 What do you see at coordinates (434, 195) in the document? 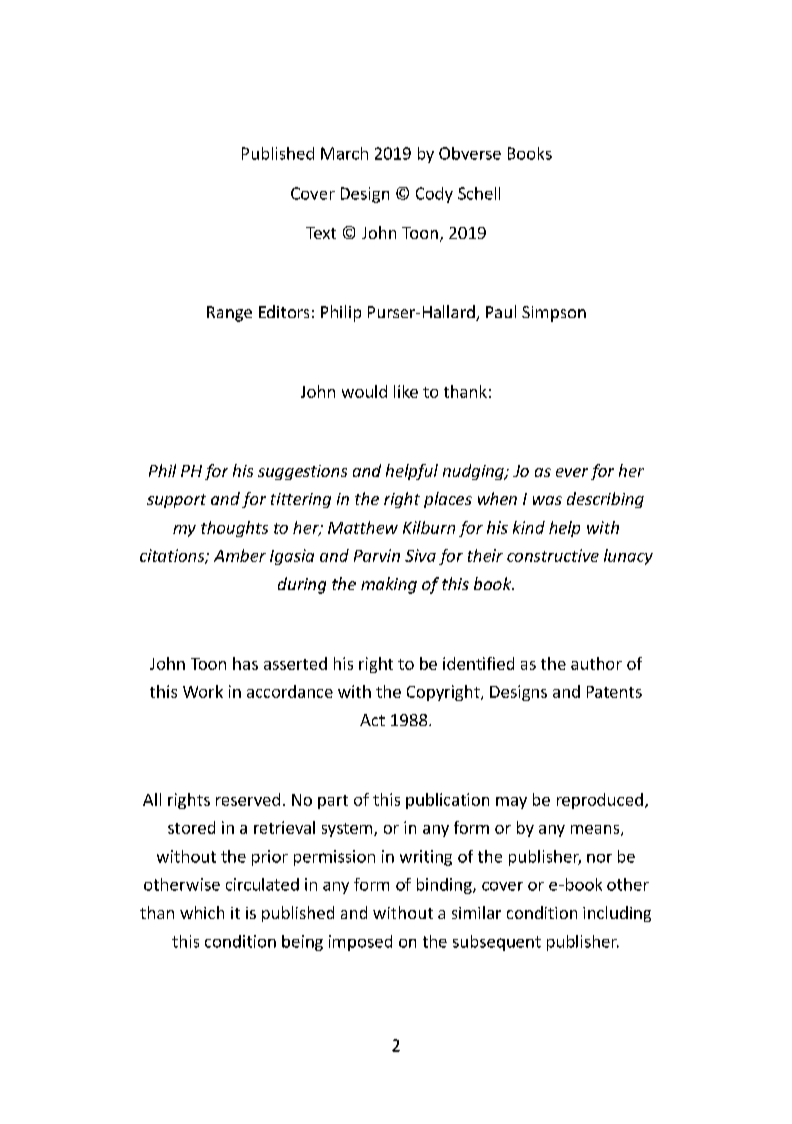
I see `Cody` at bounding box center [434, 195].
